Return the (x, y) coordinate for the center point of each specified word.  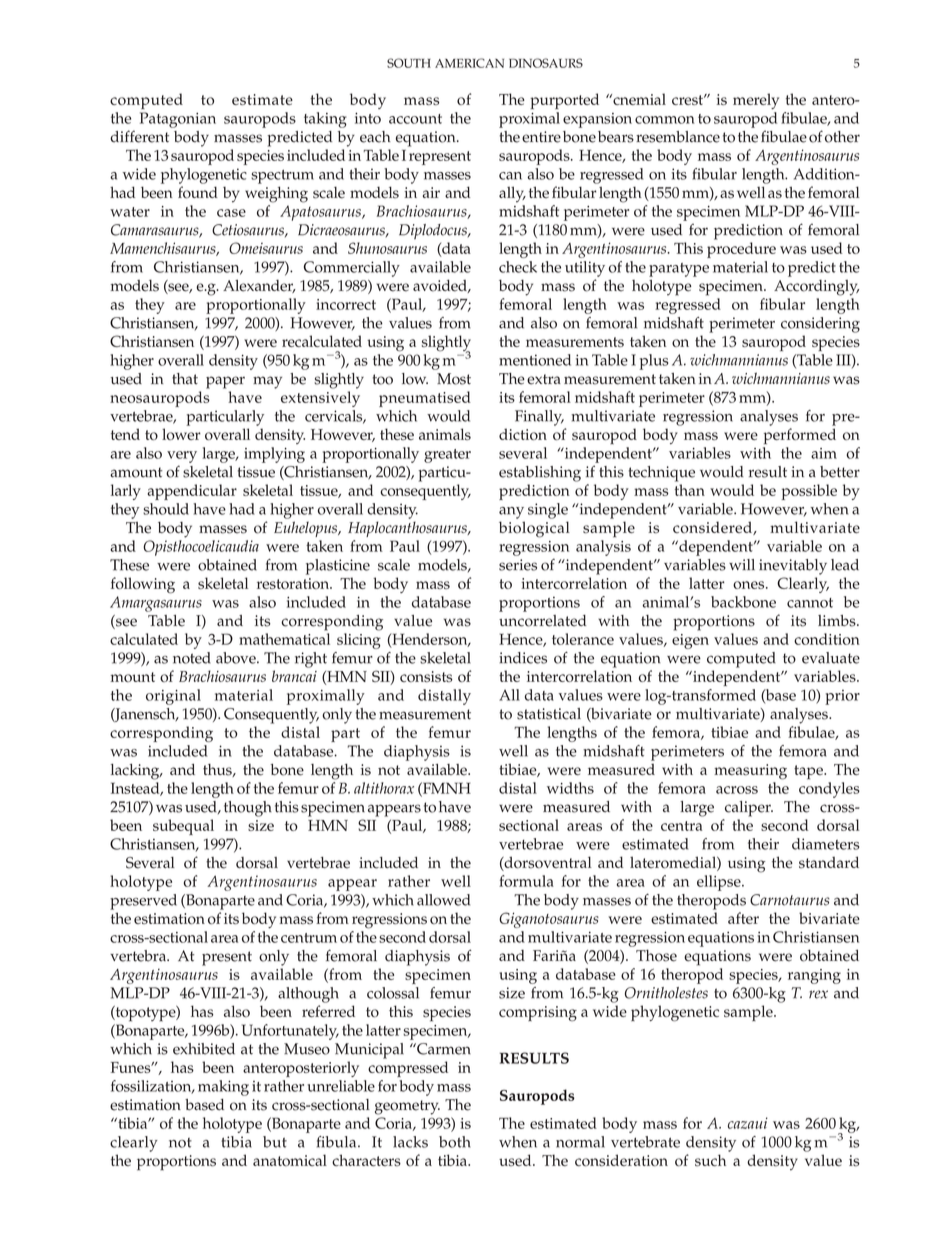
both (455, 1142)
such (710, 1160)
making (223, 1088)
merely (756, 101)
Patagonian (178, 120)
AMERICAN (469, 63)
